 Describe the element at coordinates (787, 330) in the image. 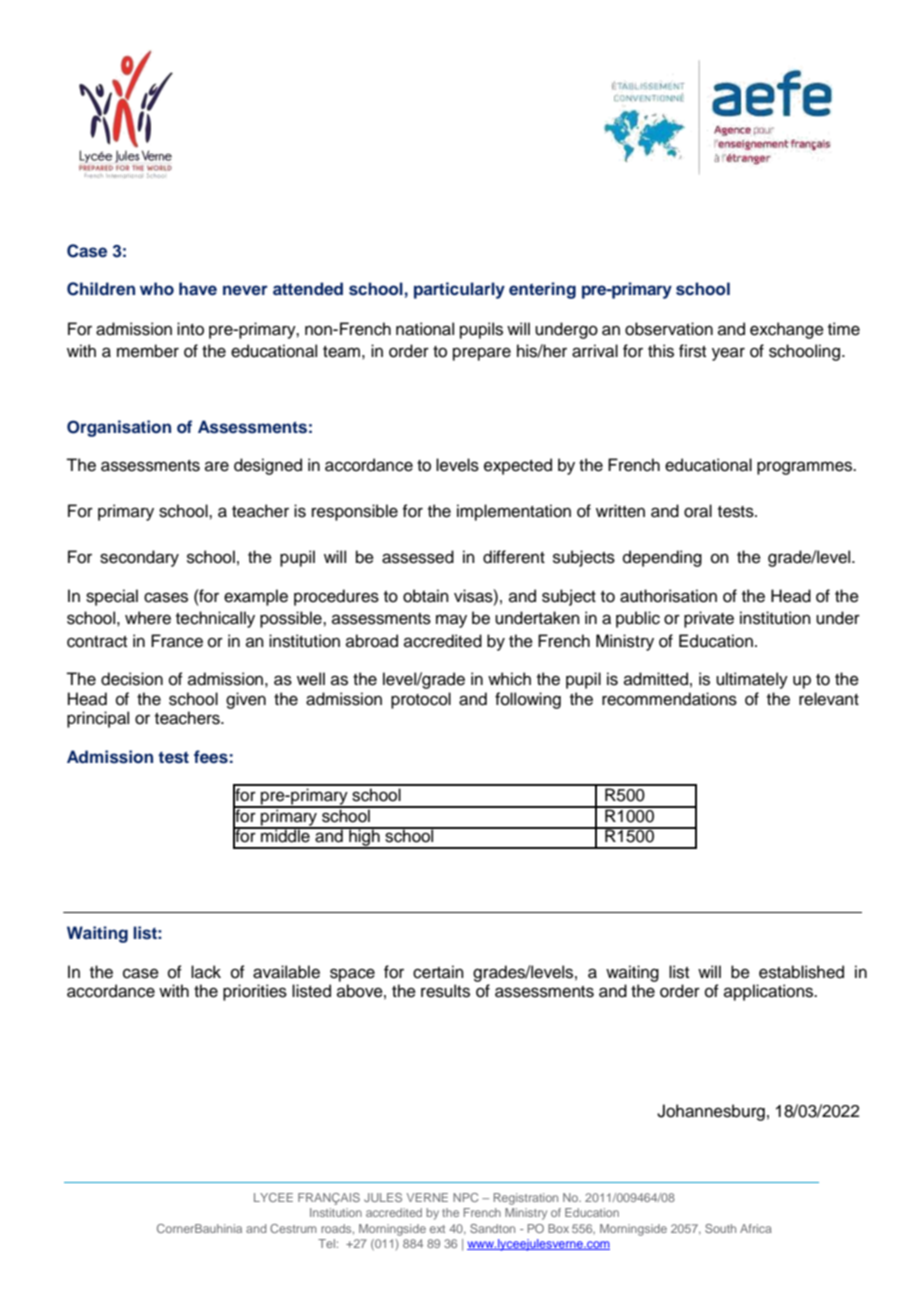

I see `exchange` at that location.
